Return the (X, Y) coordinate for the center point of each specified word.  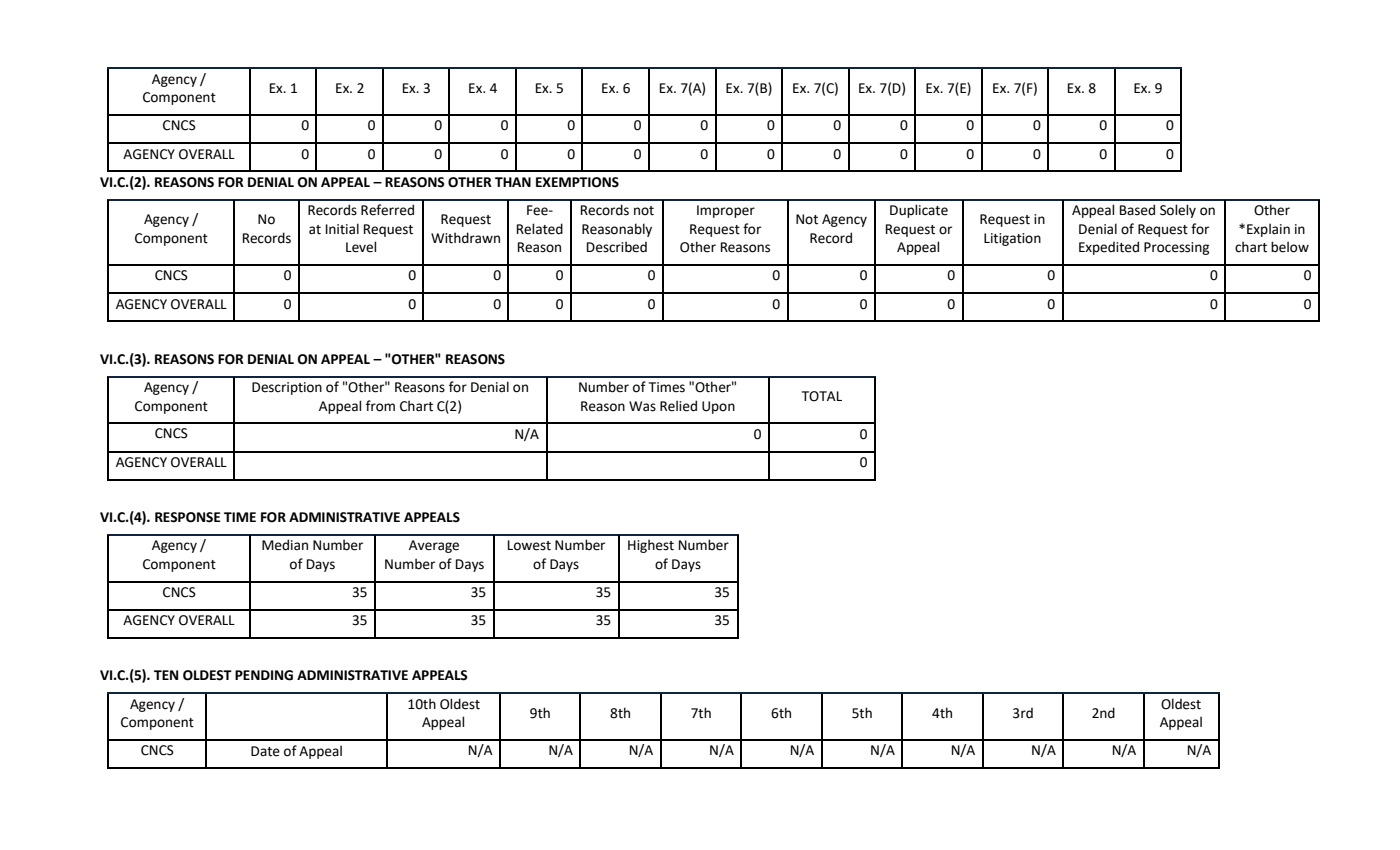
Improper (726, 211)
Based (1137, 210)
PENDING (264, 675)
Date (265, 751)
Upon (718, 407)
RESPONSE (188, 517)
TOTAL (822, 396)
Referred (387, 210)
